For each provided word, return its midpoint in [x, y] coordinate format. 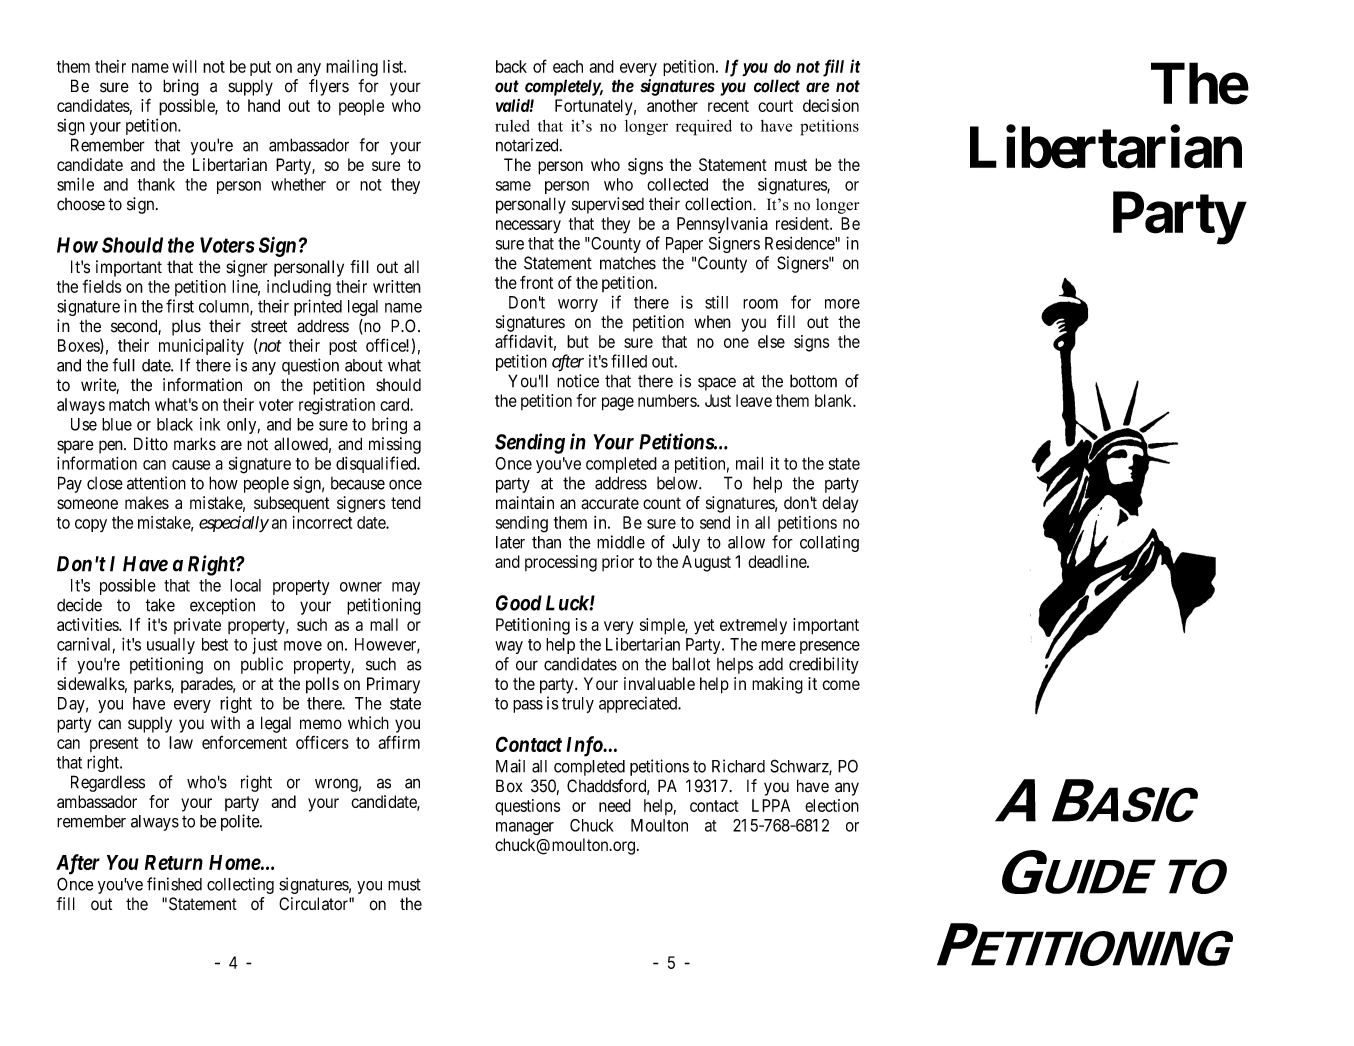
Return [174, 862]
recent [728, 106]
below [678, 483]
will [184, 66]
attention [156, 483]
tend [406, 502]
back [511, 66]
